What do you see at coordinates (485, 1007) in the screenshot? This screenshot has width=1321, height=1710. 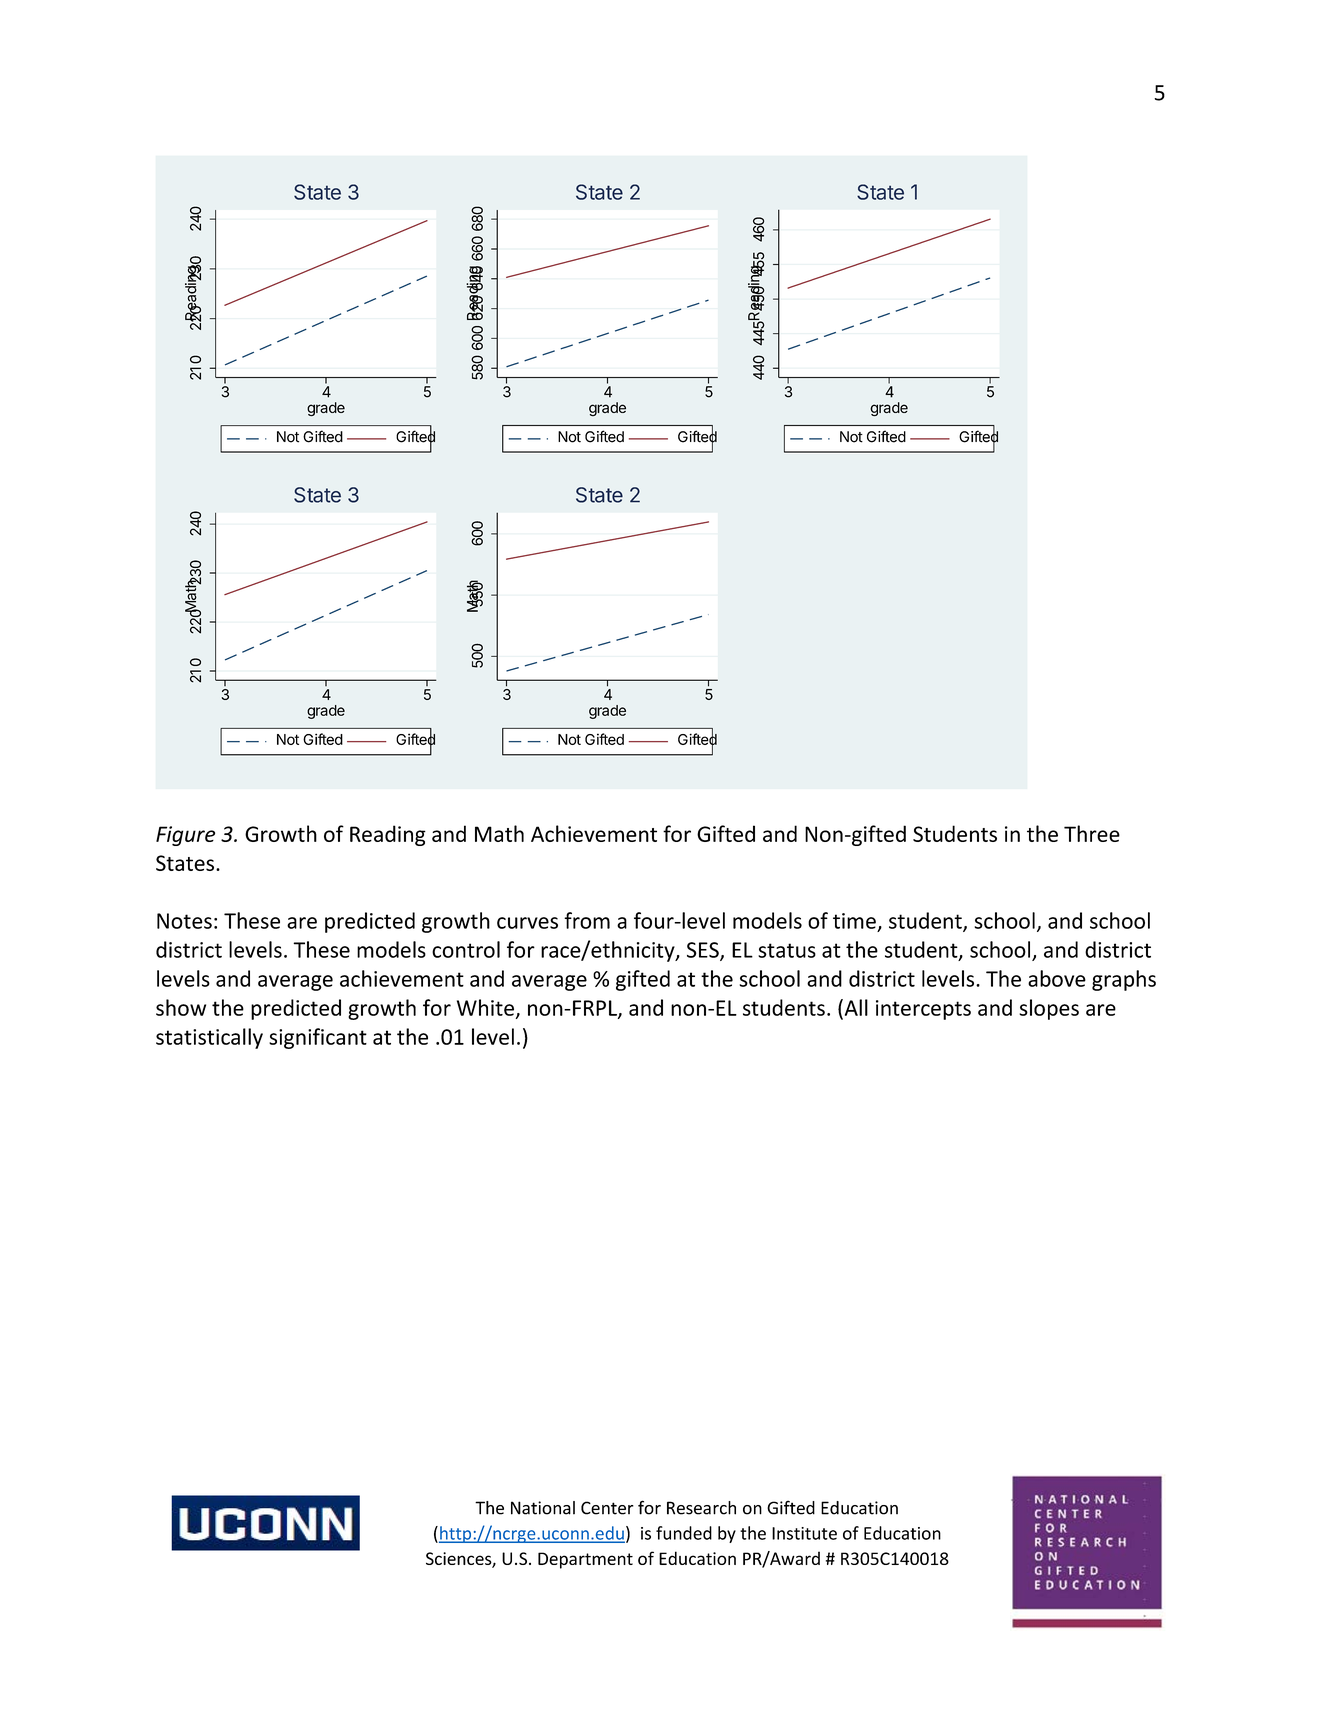 I see `White` at bounding box center [485, 1007].
